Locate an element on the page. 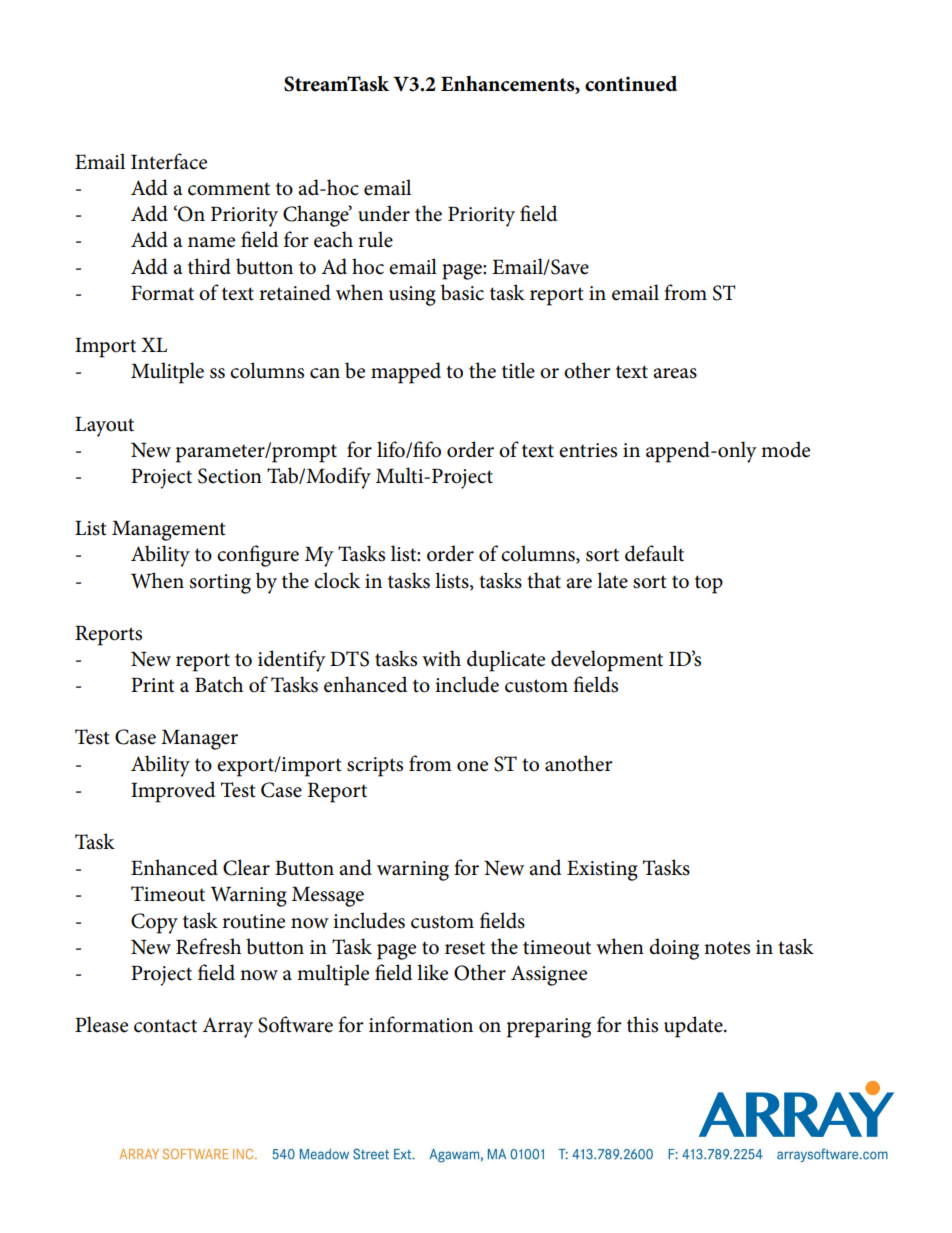 The height and width of the image is (1233, 952). continued is located at coordinates (631, 84).
